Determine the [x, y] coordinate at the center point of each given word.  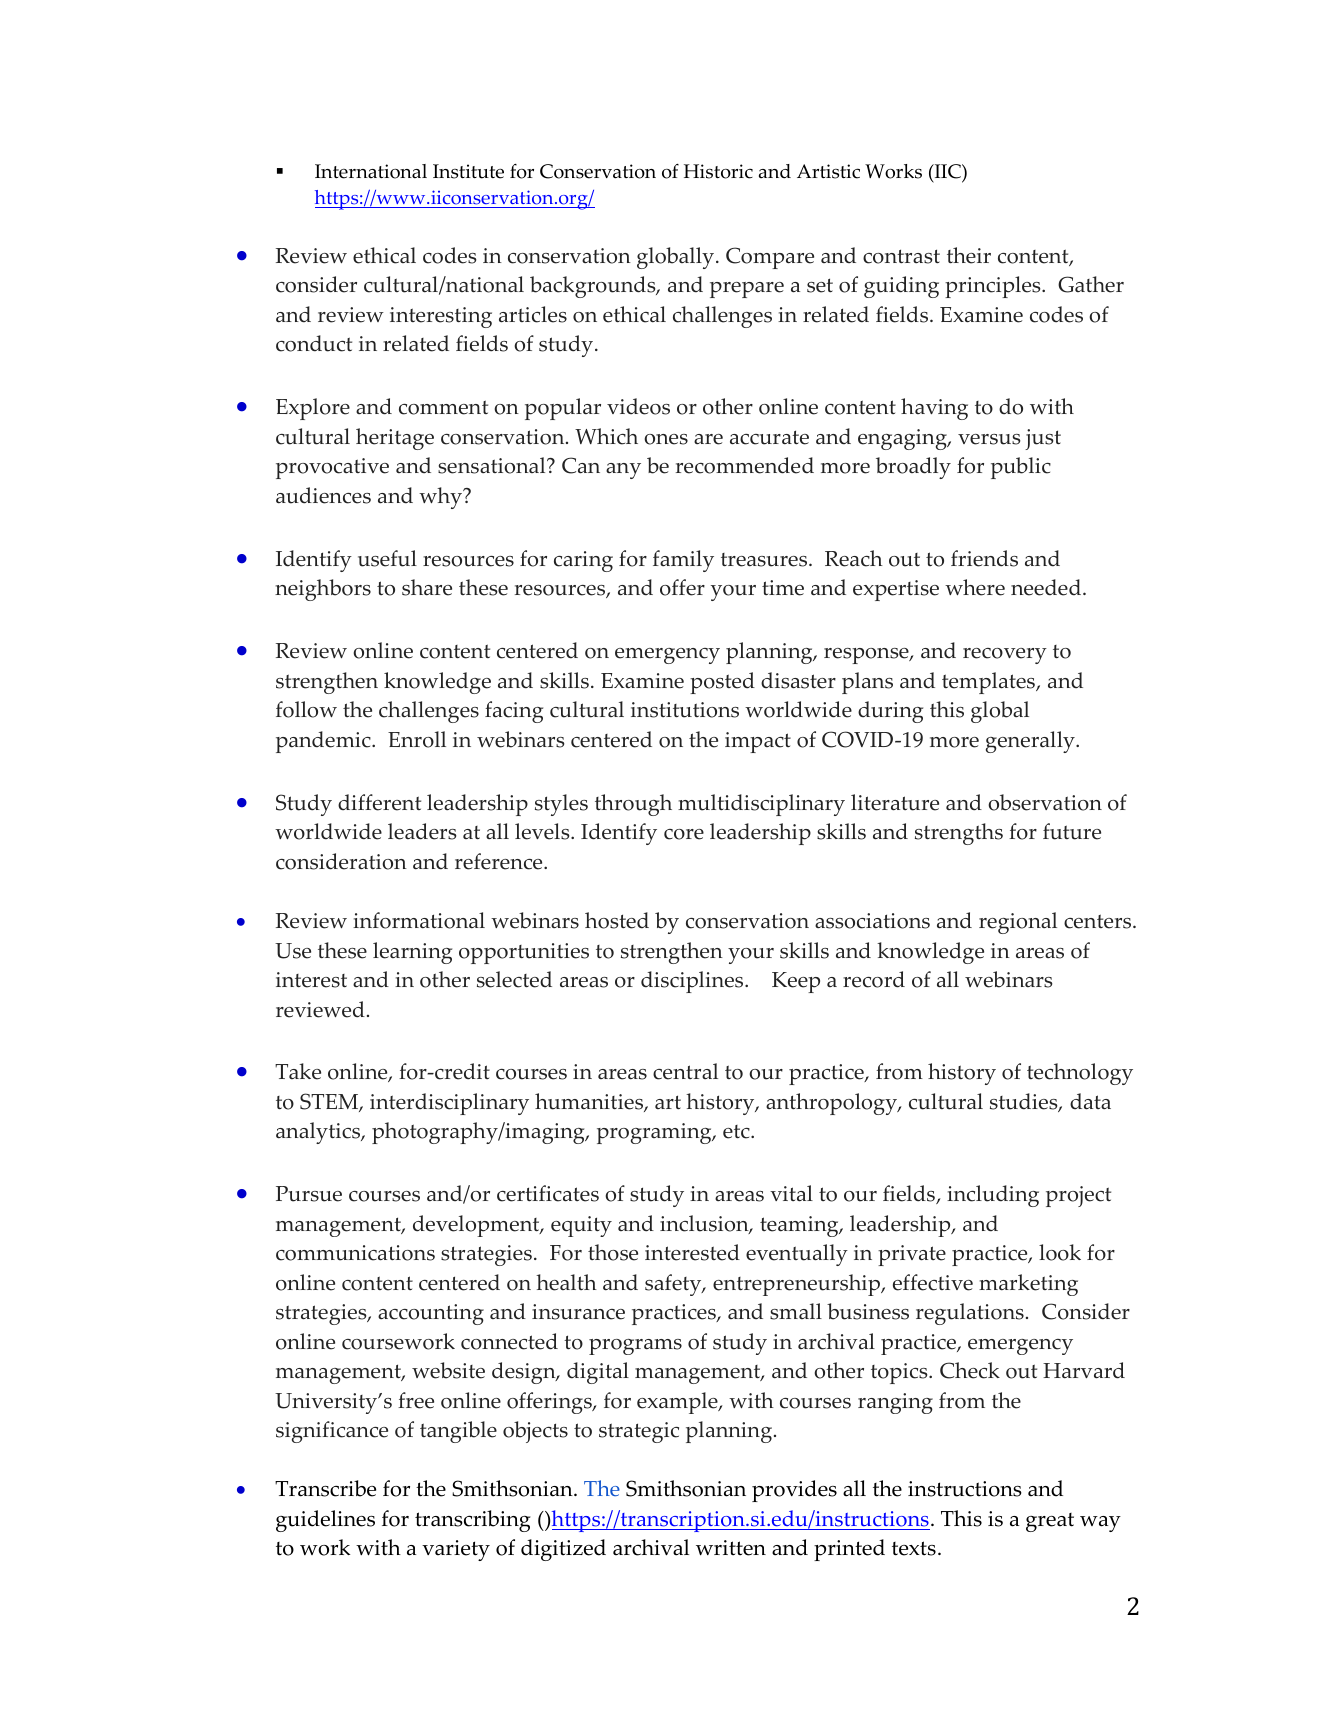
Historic [718, 171]
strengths [959, 834]
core [684, 834]
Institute [468, 171]
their [969, 255]
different [379, 802]
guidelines [325, 1521]
